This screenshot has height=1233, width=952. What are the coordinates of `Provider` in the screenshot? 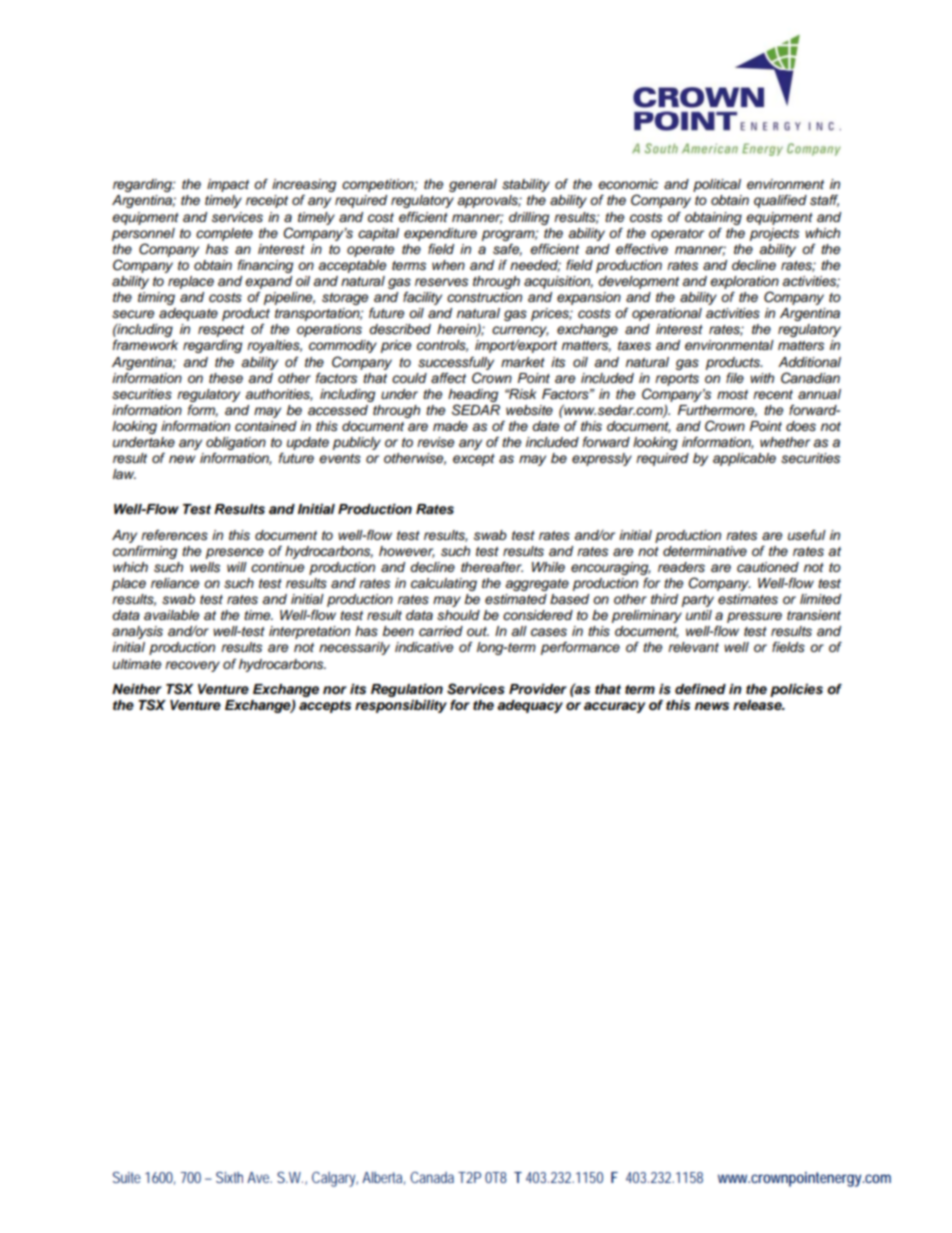 It's located at (538, 689).
